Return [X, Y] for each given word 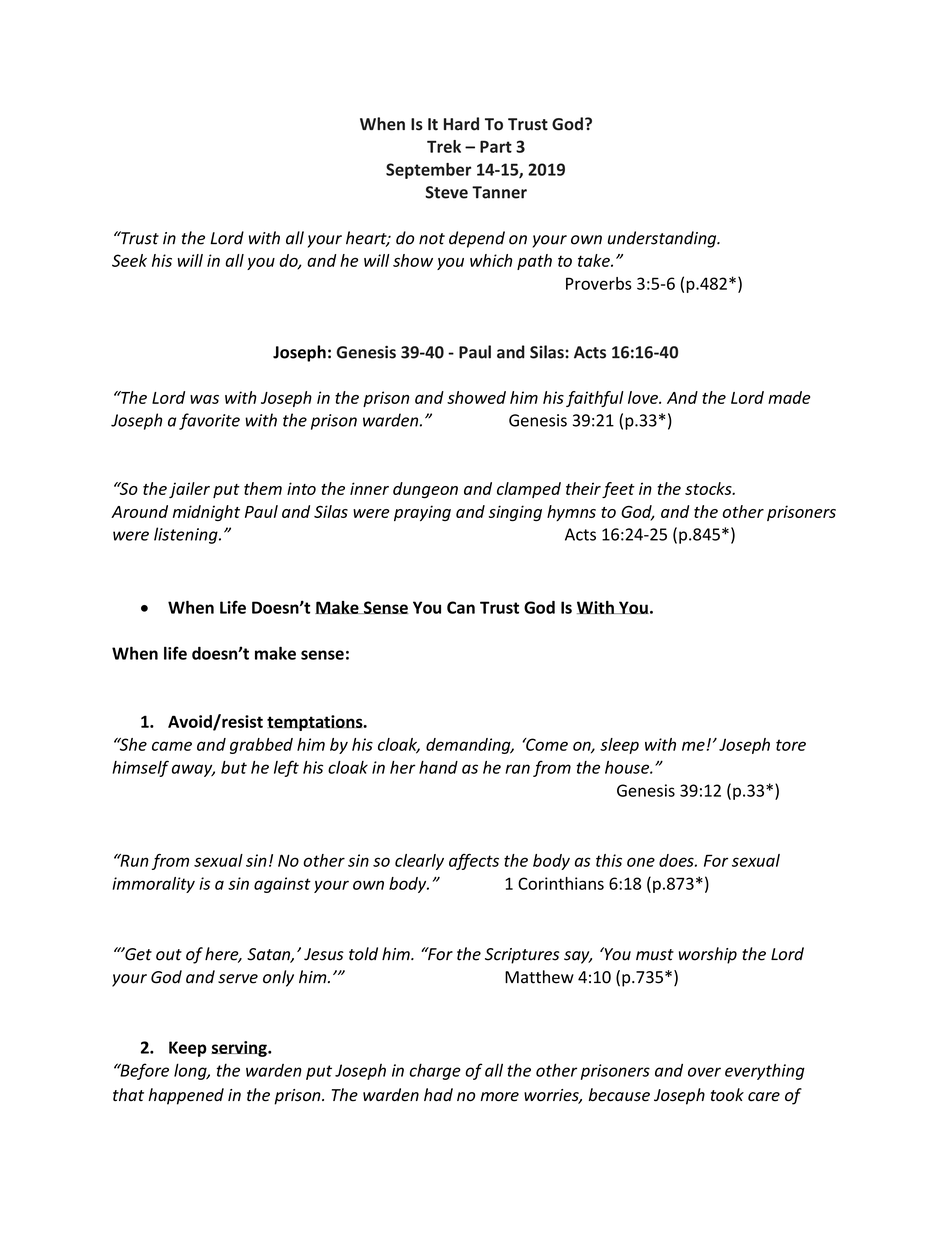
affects [474, 862]
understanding [663, 239]
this [609, 860]
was [204, 399]
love [644, 397]
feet [618, 490]
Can [461, 607]
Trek [444, 146]
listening [187, 535]
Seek [129, 260]
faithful [595, 399]
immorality [153, 885]
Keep [188, 1049]
